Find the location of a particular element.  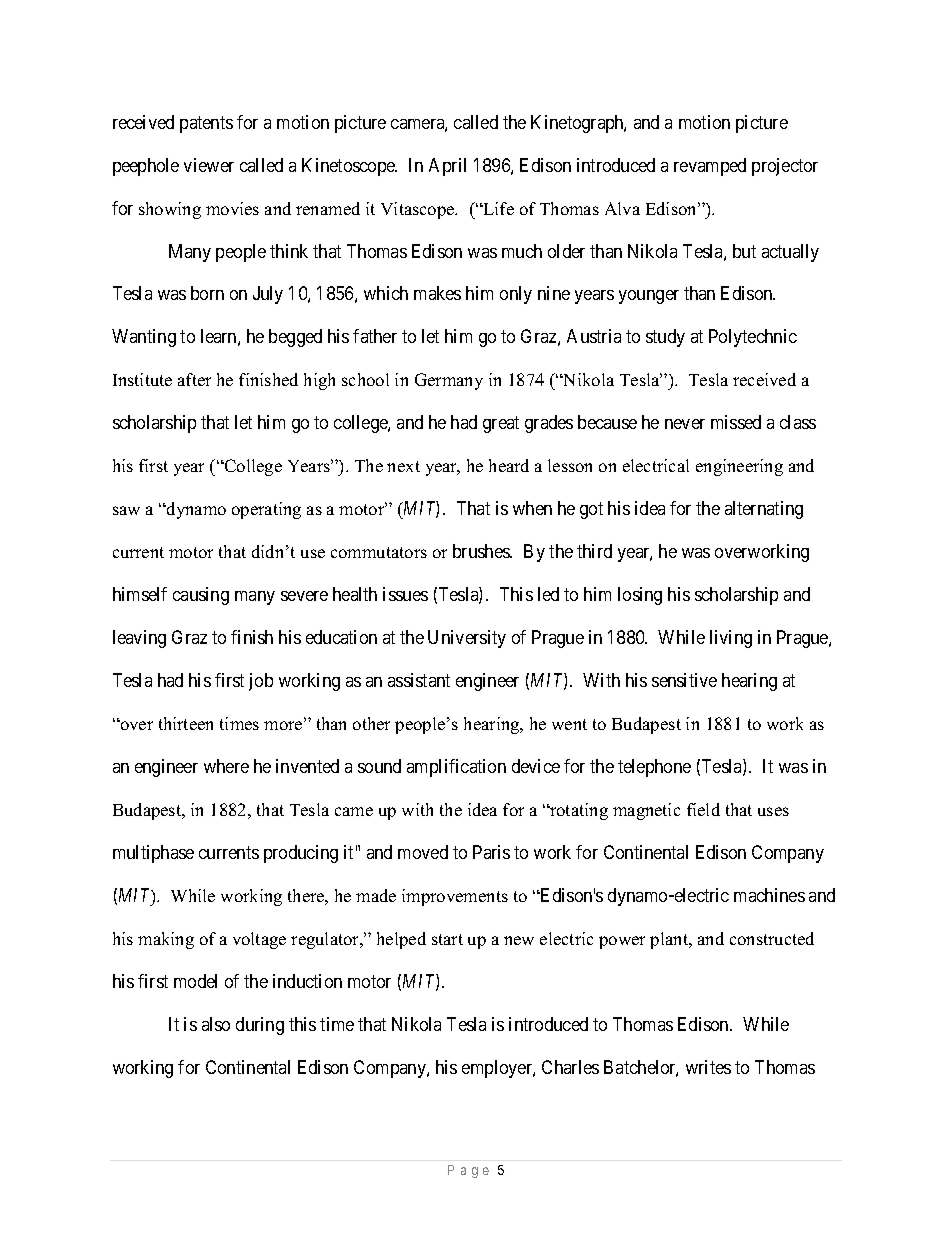

causing is located at coordinates (201, 596).
